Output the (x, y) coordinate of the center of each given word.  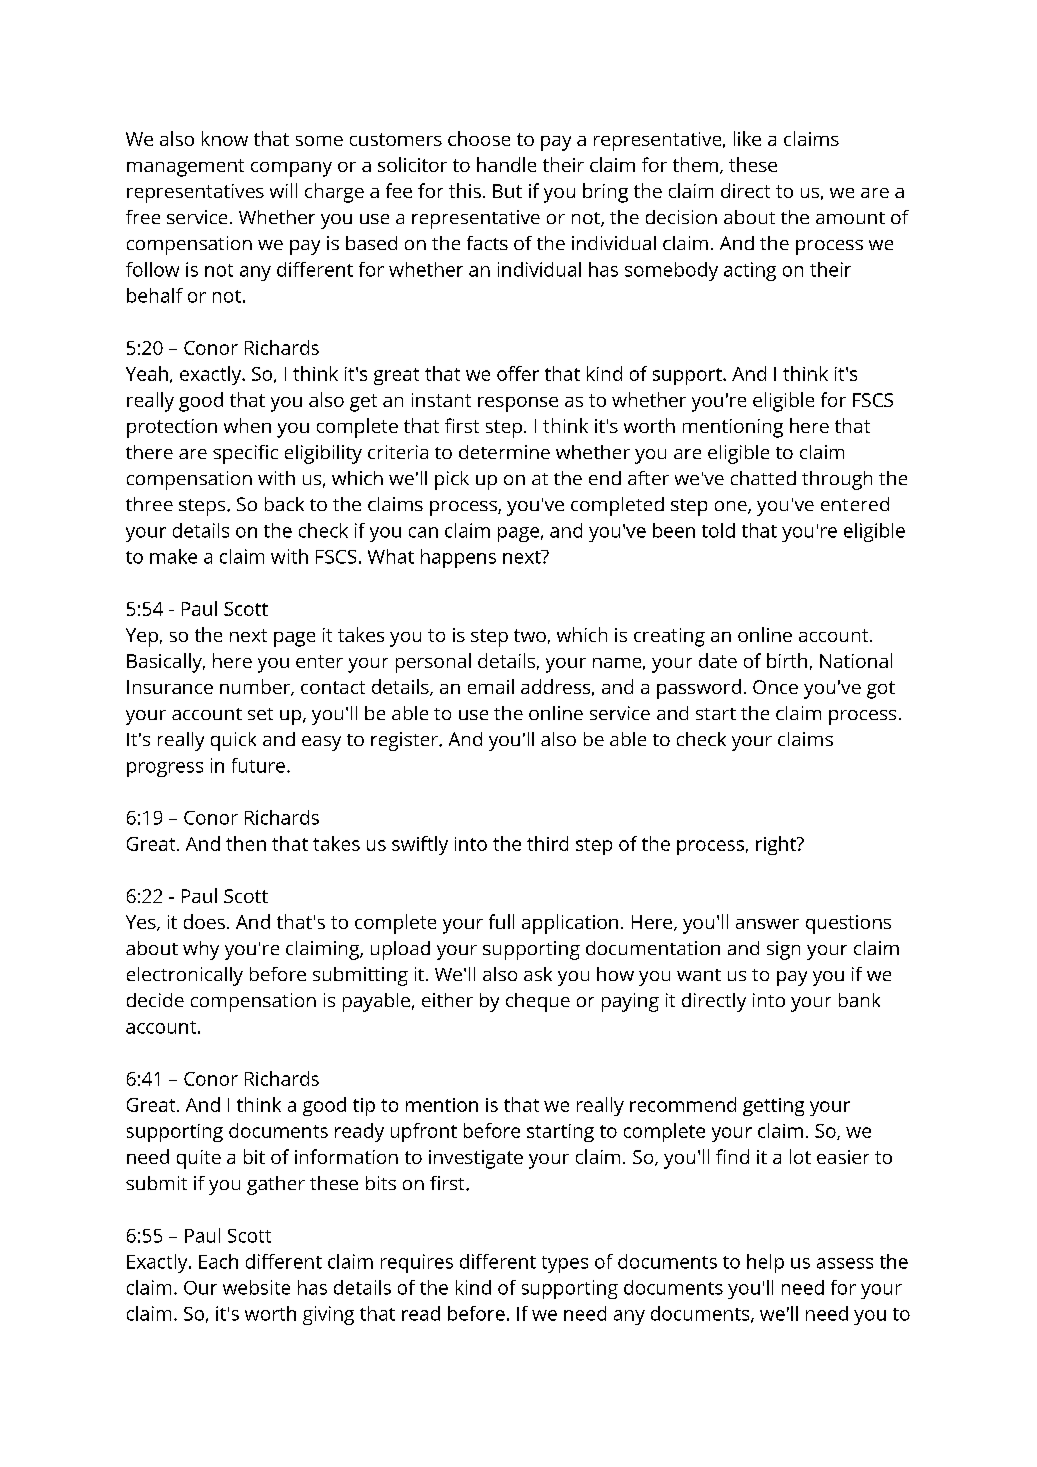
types (565, 1264)
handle (506, 164)
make (173, 556)
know (225, 138)
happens (458, 558)
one (732, 507)
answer (767, 924)
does (204, 921)
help (765, 1263)
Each (218, 1261)
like (747, 138)
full (501, 921)
